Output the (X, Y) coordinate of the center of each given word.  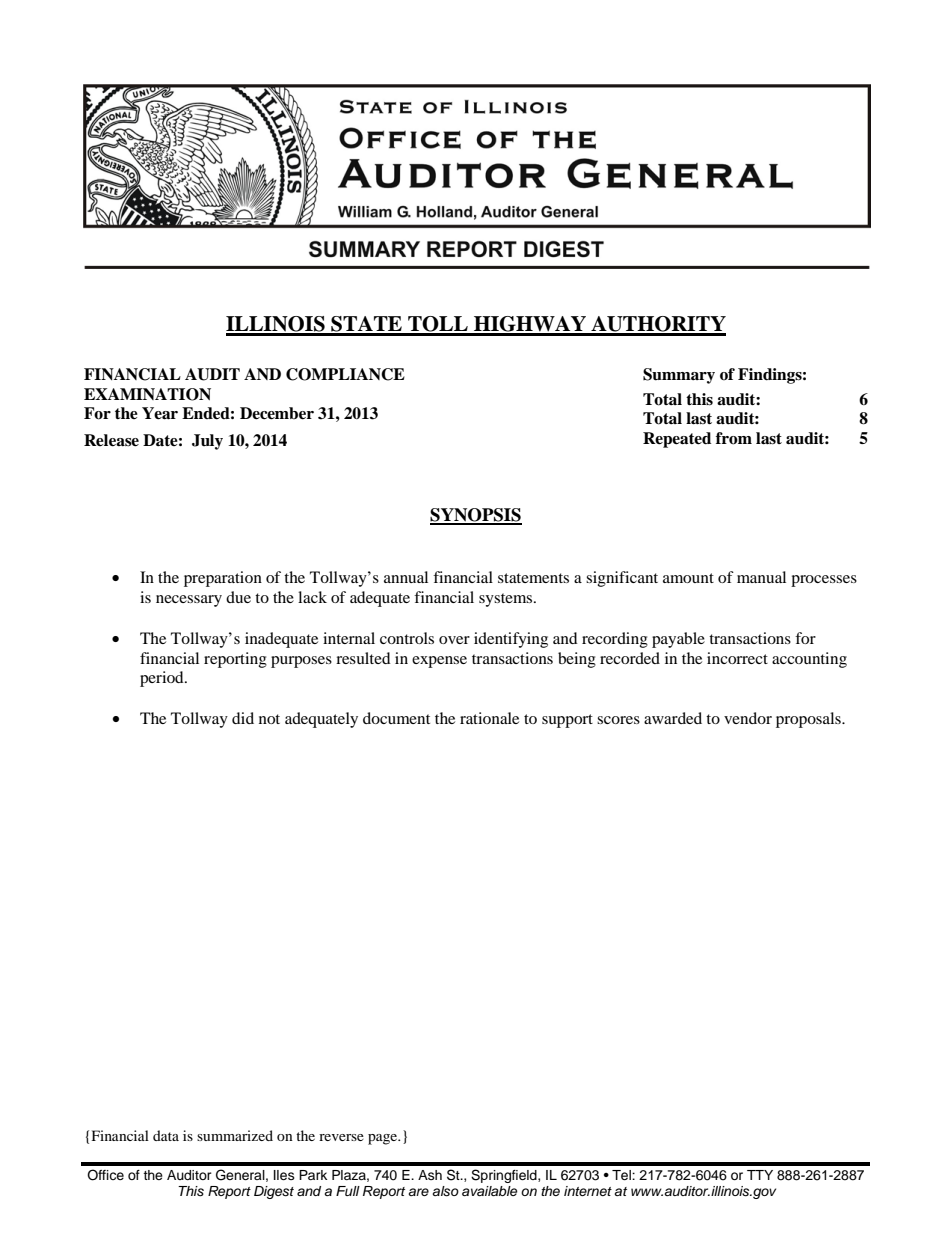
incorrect (737, 658)
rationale (489, 718)
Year (160, 413)
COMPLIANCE (345, 374)
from (734, 438)
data (166, 1135)
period (163, 679)
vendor (748, 718)
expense (439, 662)
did (243, 718)
